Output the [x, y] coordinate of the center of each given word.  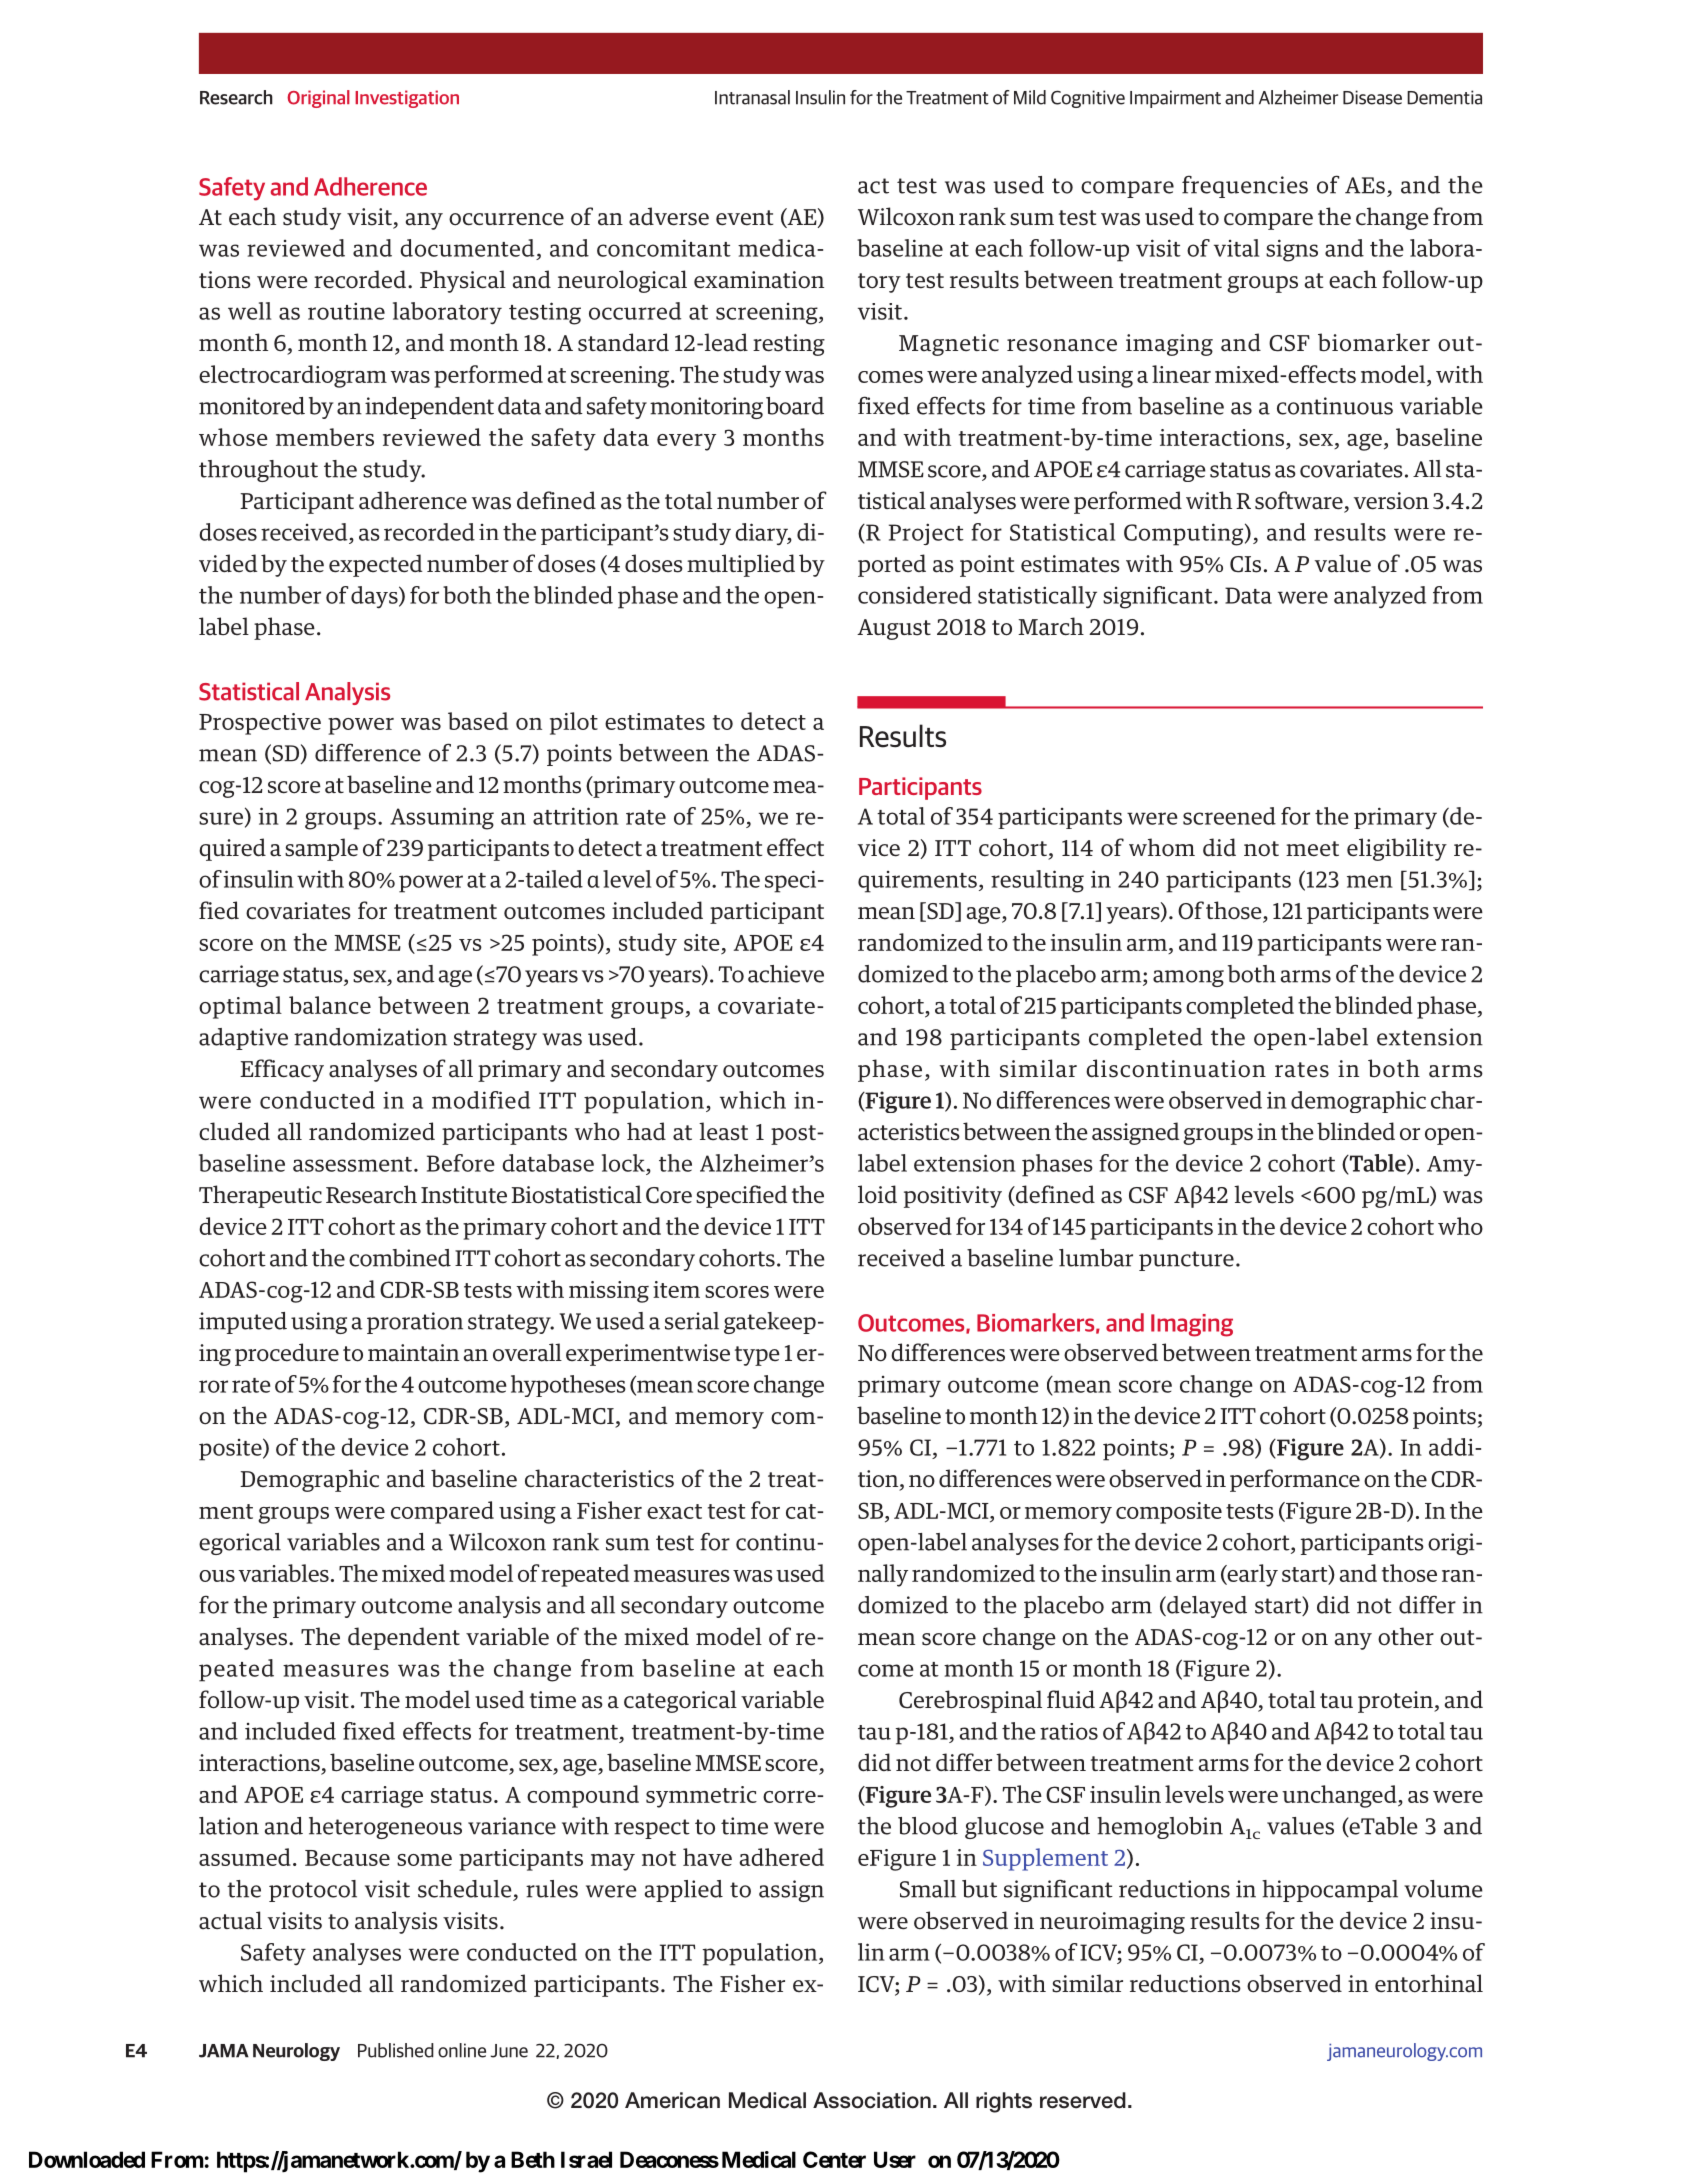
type [757, 1356]
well [249, 311]
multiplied [741, 565]
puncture [1186, 1261]
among [1188, 978]
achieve [786, 974]
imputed [243, 1323]
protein [1396, 1702]
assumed [245, 1857]
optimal [240, 1007]
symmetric [701, 1797]
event [744, 218]
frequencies [1245, 186]
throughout [258, 471]
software [1300, 501]
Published [396, 2050]
